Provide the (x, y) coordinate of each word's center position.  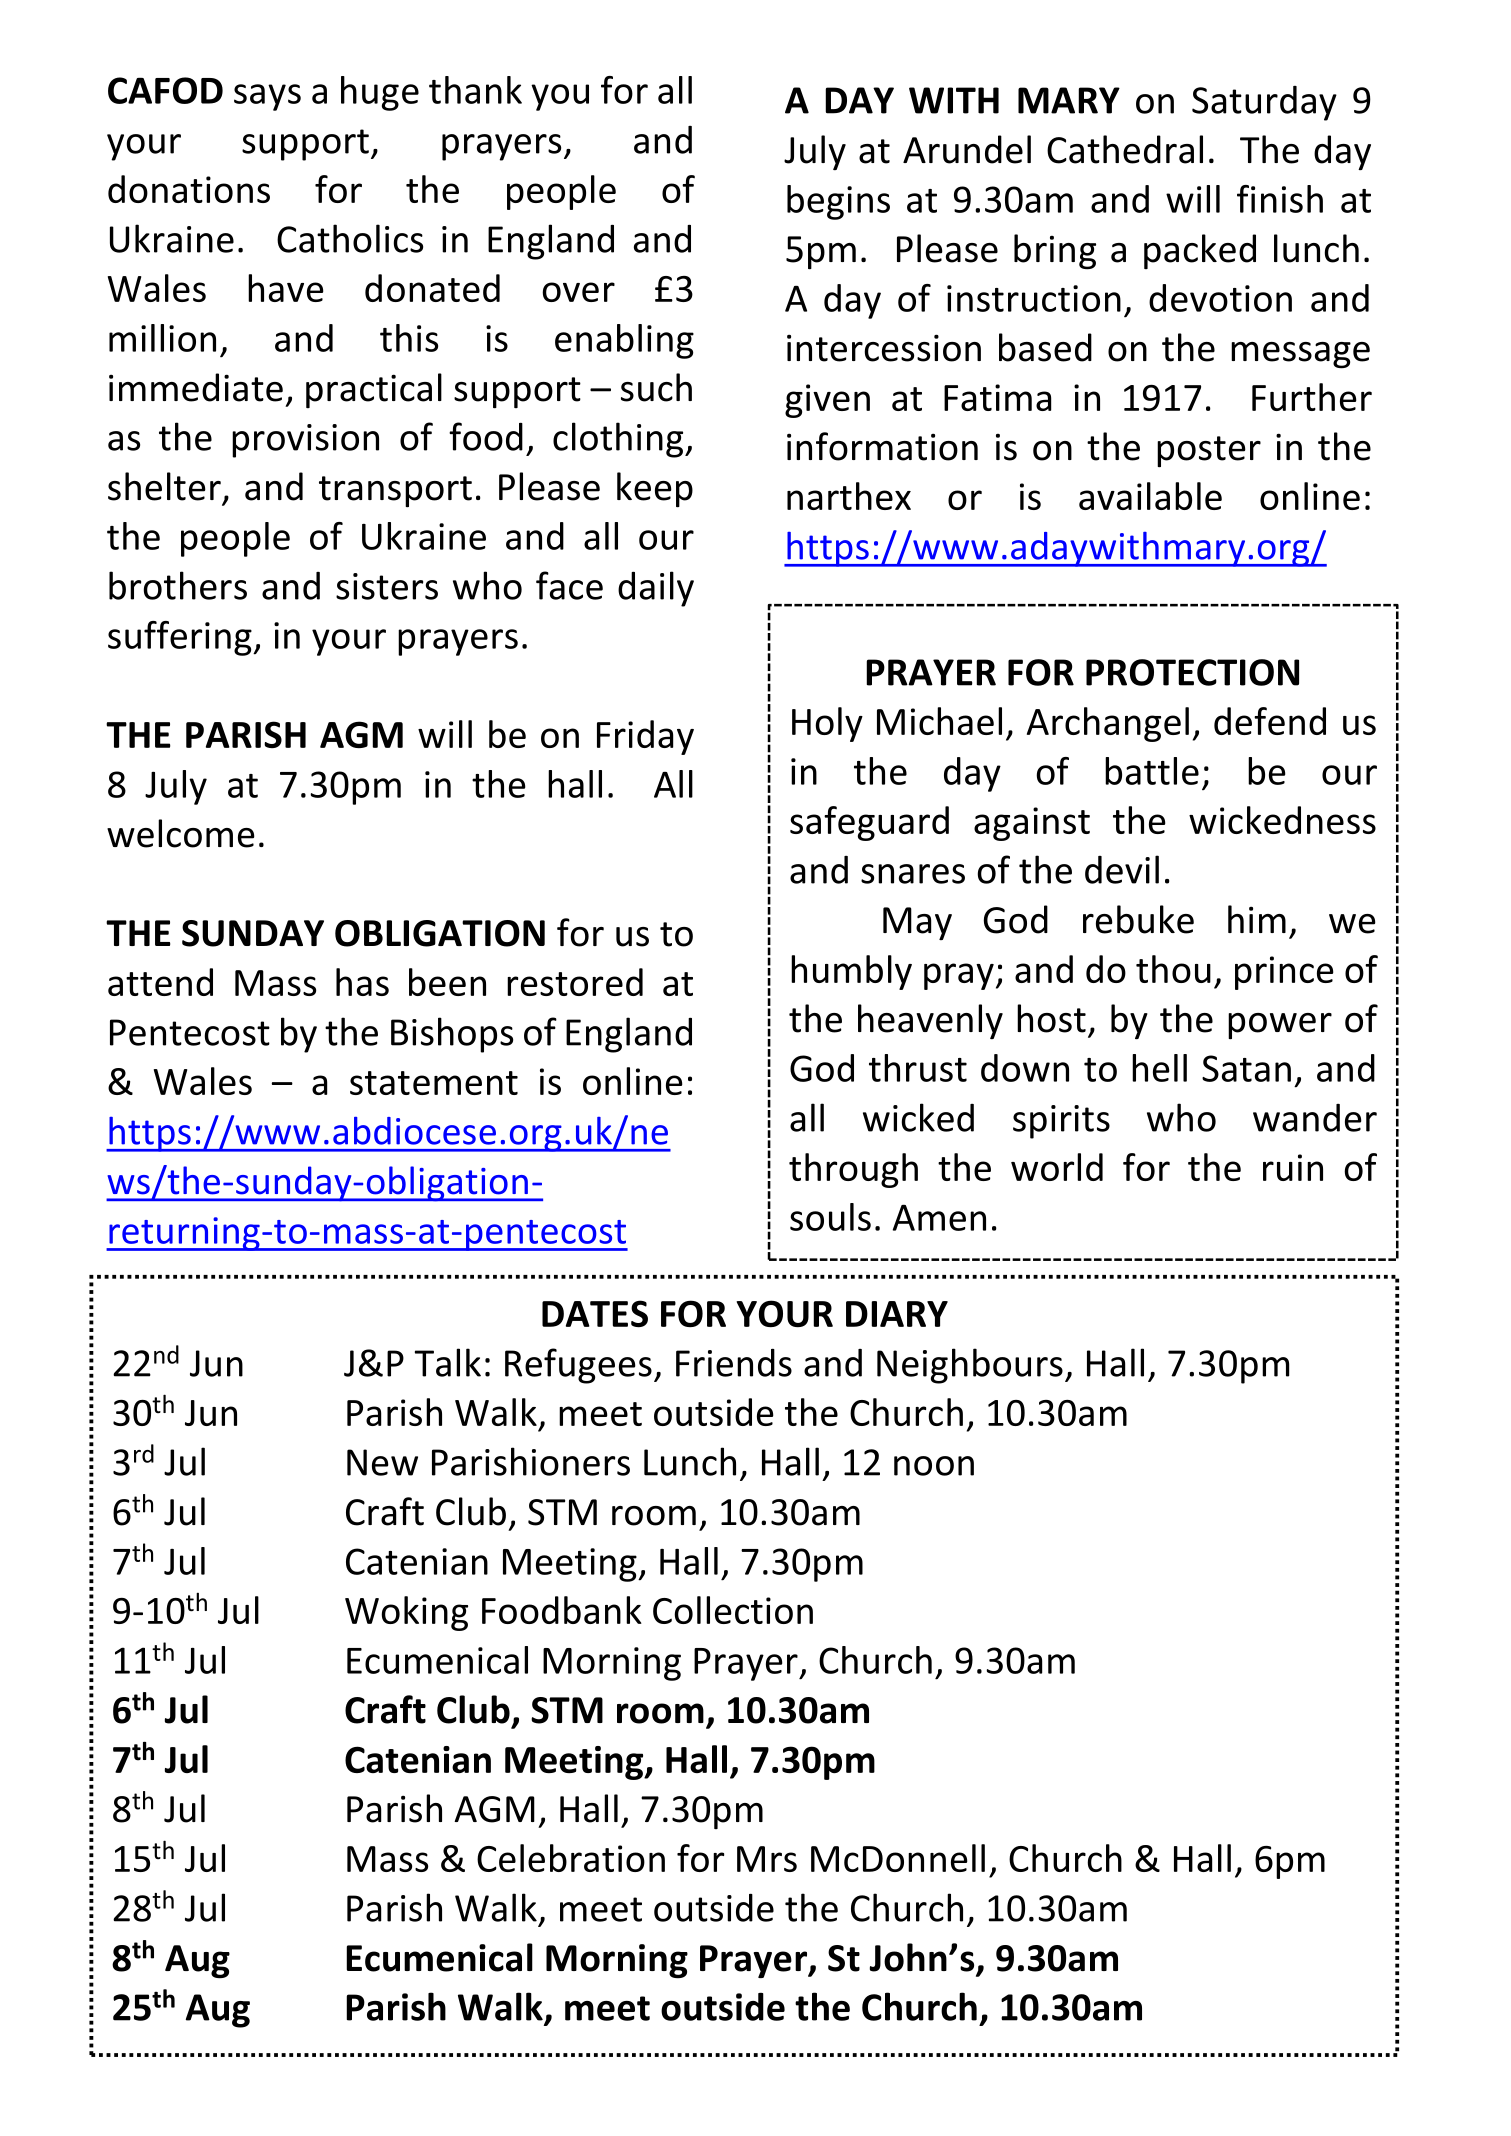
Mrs (767, 1859)
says (267, 97)
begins (838, 202)
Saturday (1264, 103)
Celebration (571, 1858)
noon (934, 1466)
